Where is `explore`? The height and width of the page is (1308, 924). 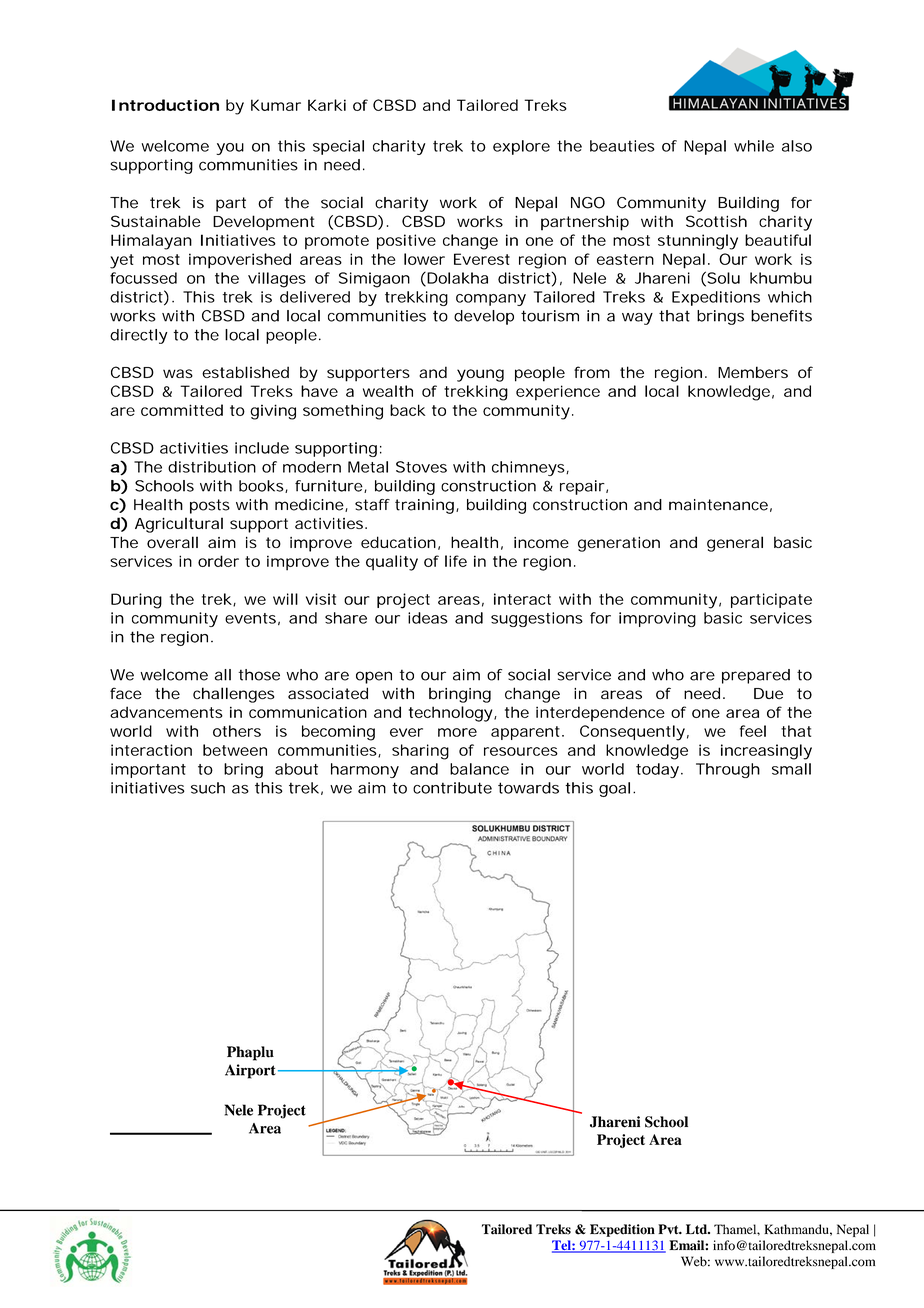
explore is located at coordinates (521, 147).
